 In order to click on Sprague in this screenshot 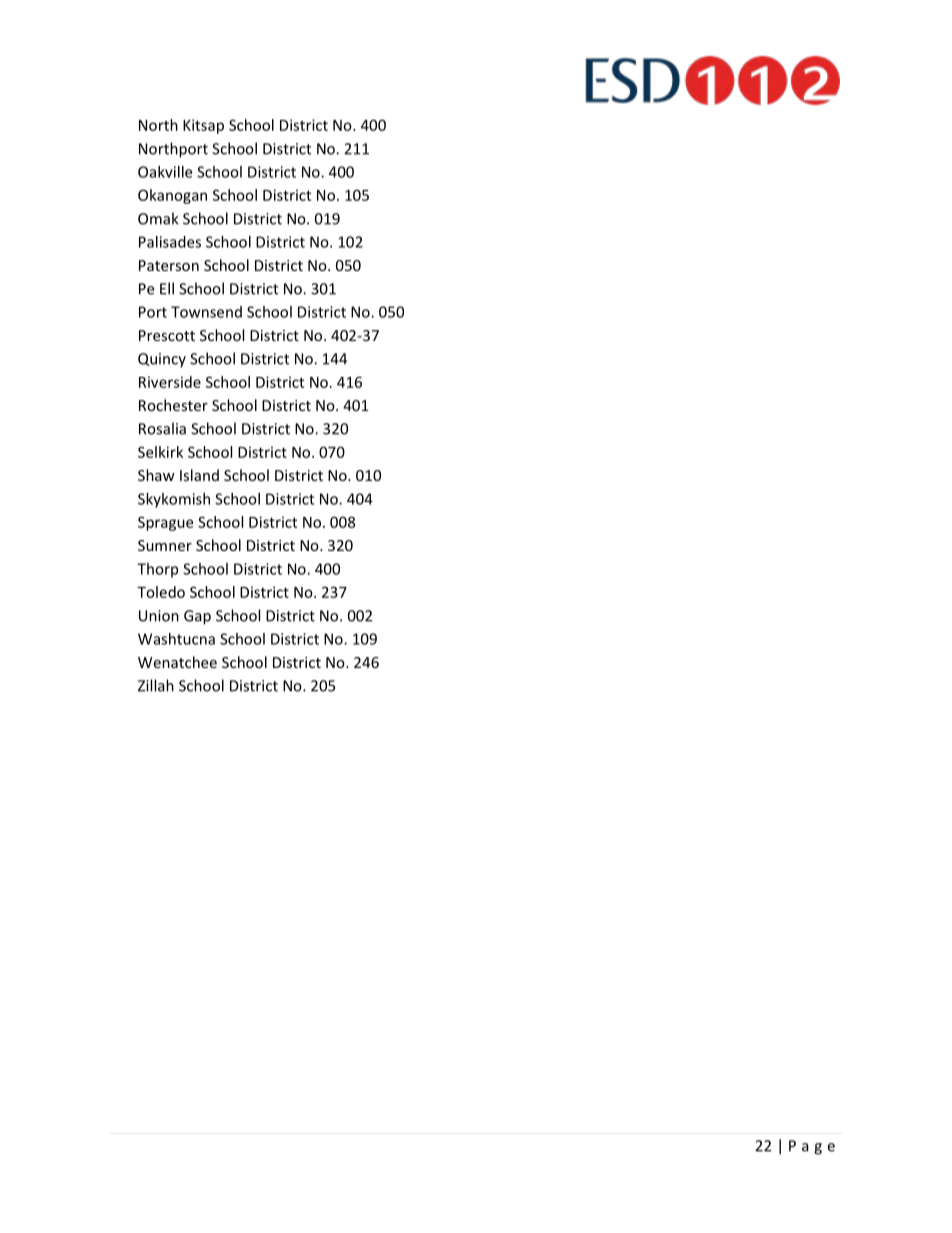, I will do `click(165, 523)`.
